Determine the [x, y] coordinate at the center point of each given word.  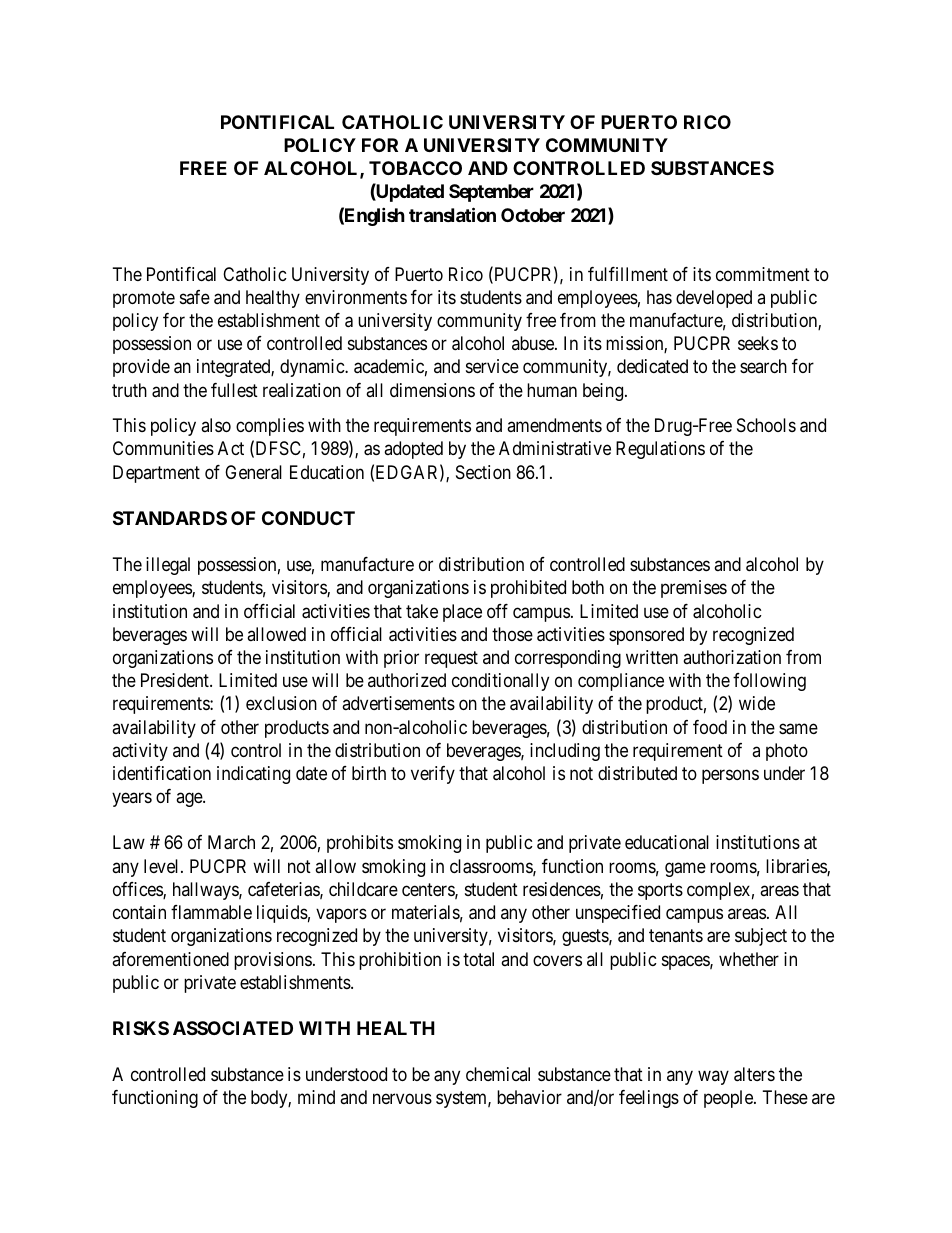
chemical [498, 1074]
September [491, 193]
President [176, 680]
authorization [732, 657]
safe [195, 297]
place [462, 613]
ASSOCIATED [233, 1028]
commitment [763, 274]
